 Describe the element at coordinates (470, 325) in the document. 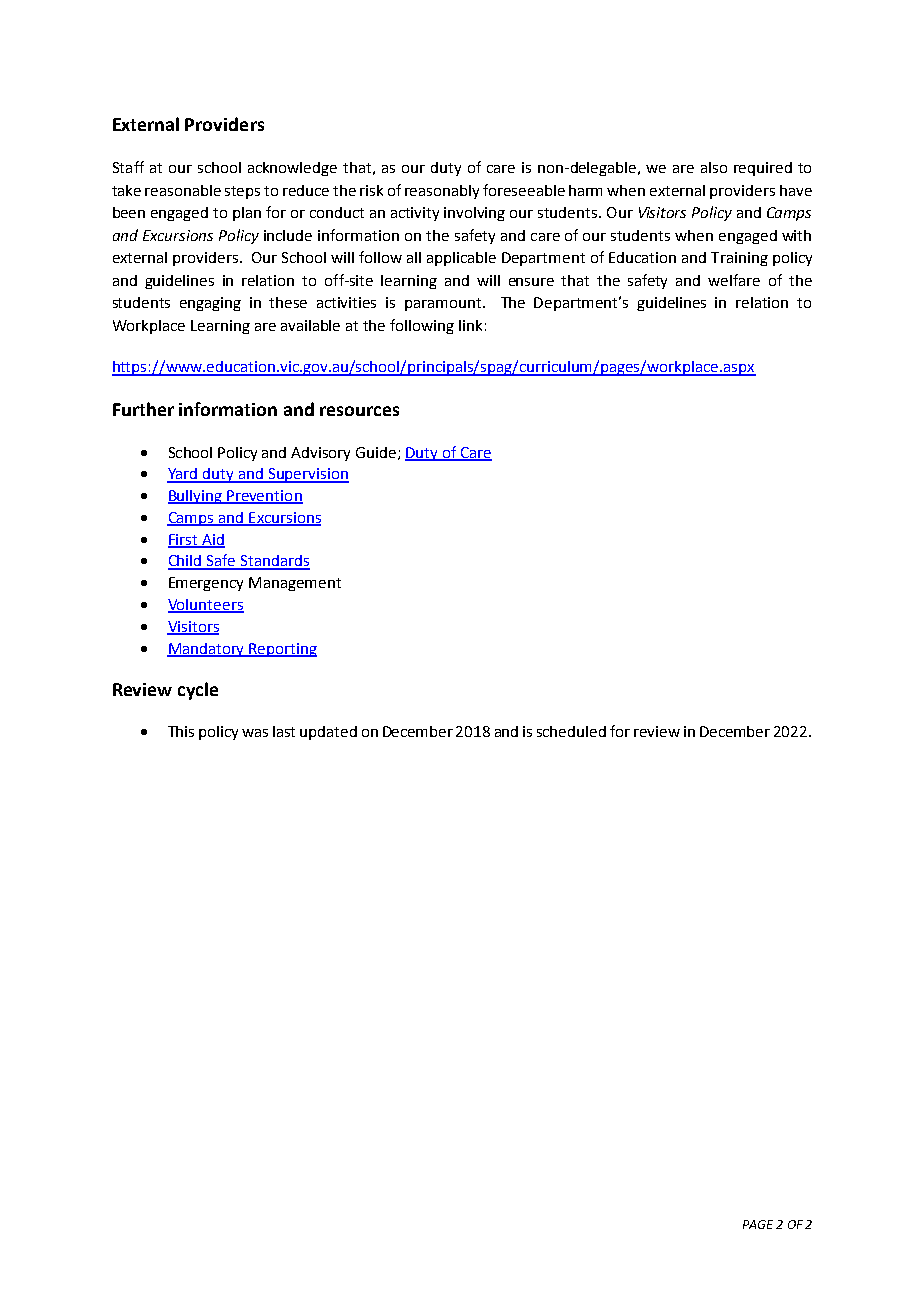

I see `link` at that location.
